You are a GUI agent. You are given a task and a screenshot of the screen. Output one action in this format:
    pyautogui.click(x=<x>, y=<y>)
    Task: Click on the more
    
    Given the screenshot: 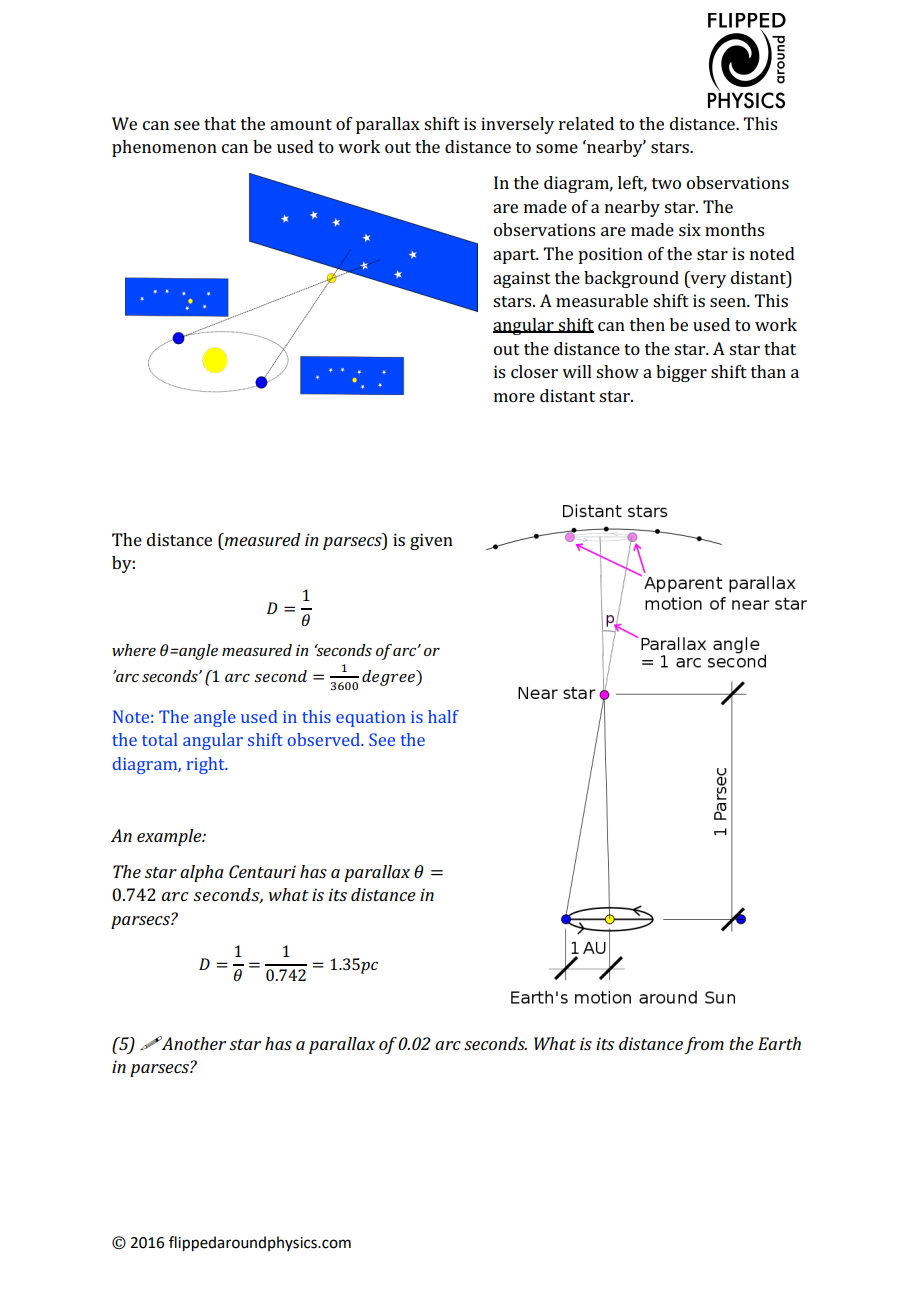 What is the action you would take?
    pyautogui.click(x=514, y=397)
